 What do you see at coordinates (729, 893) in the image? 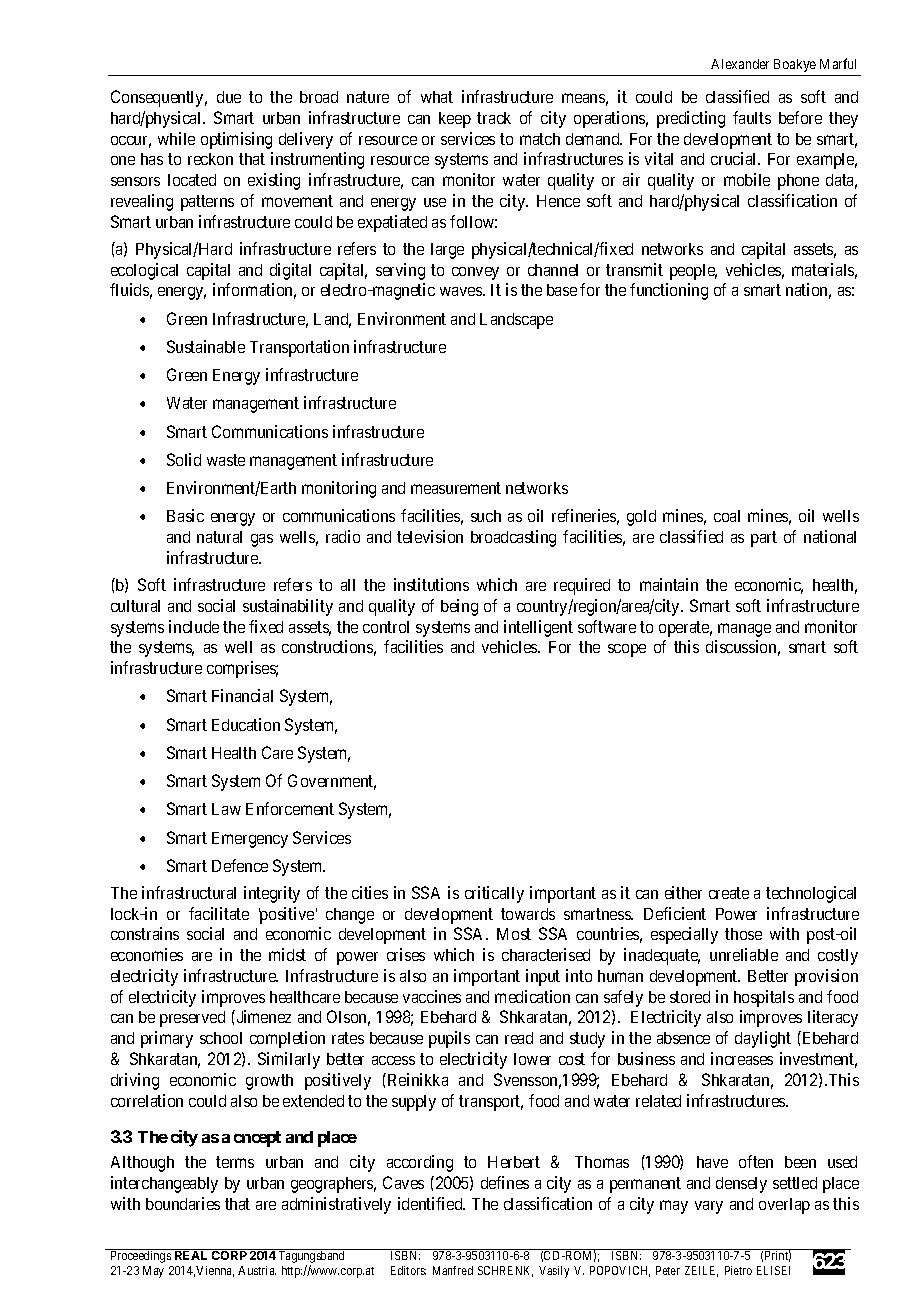
I see `create` at bounding box center [729, 893].
